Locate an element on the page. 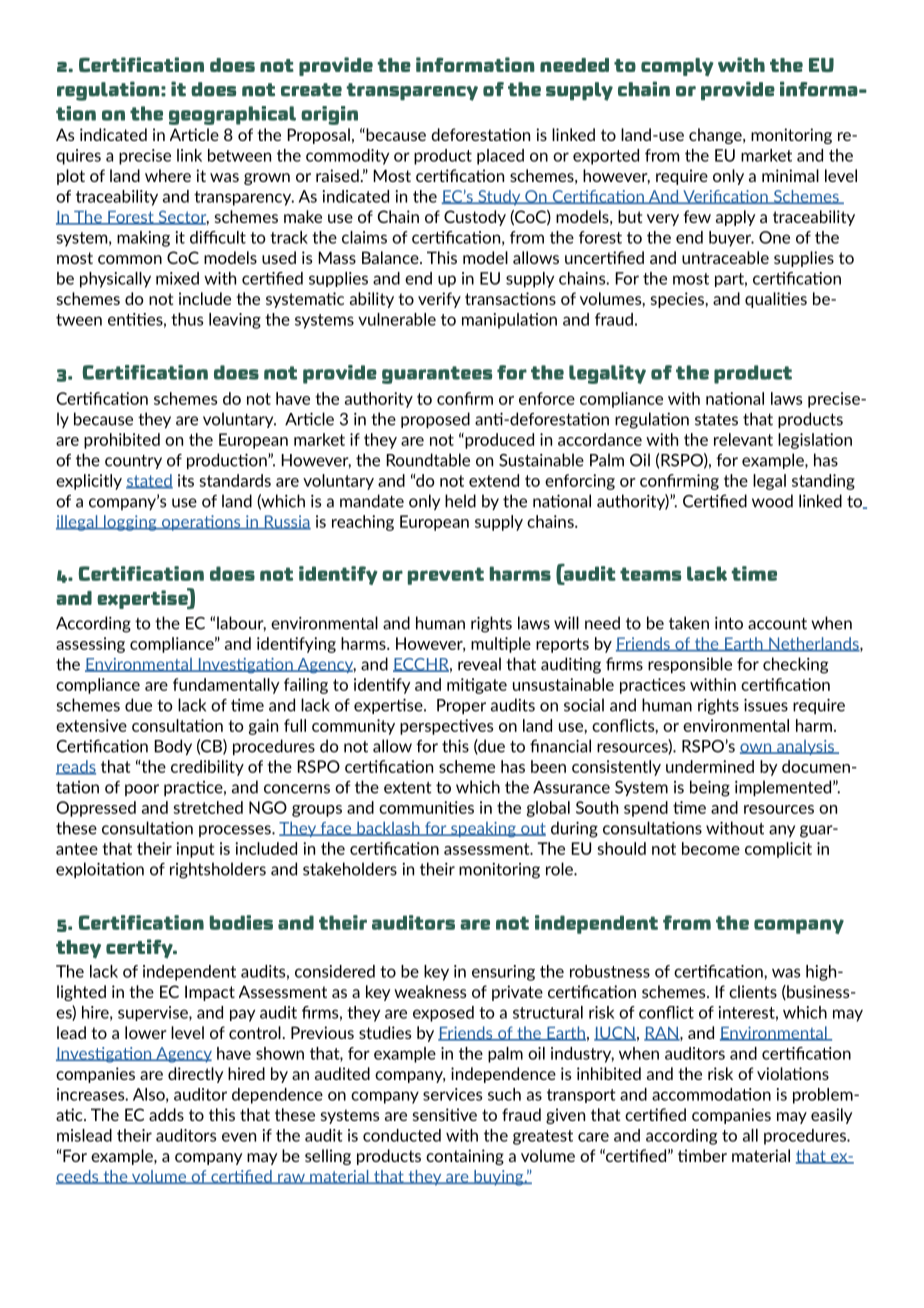 This image has width=924, height=1308. adds is located at coordinates (166, 1114).
